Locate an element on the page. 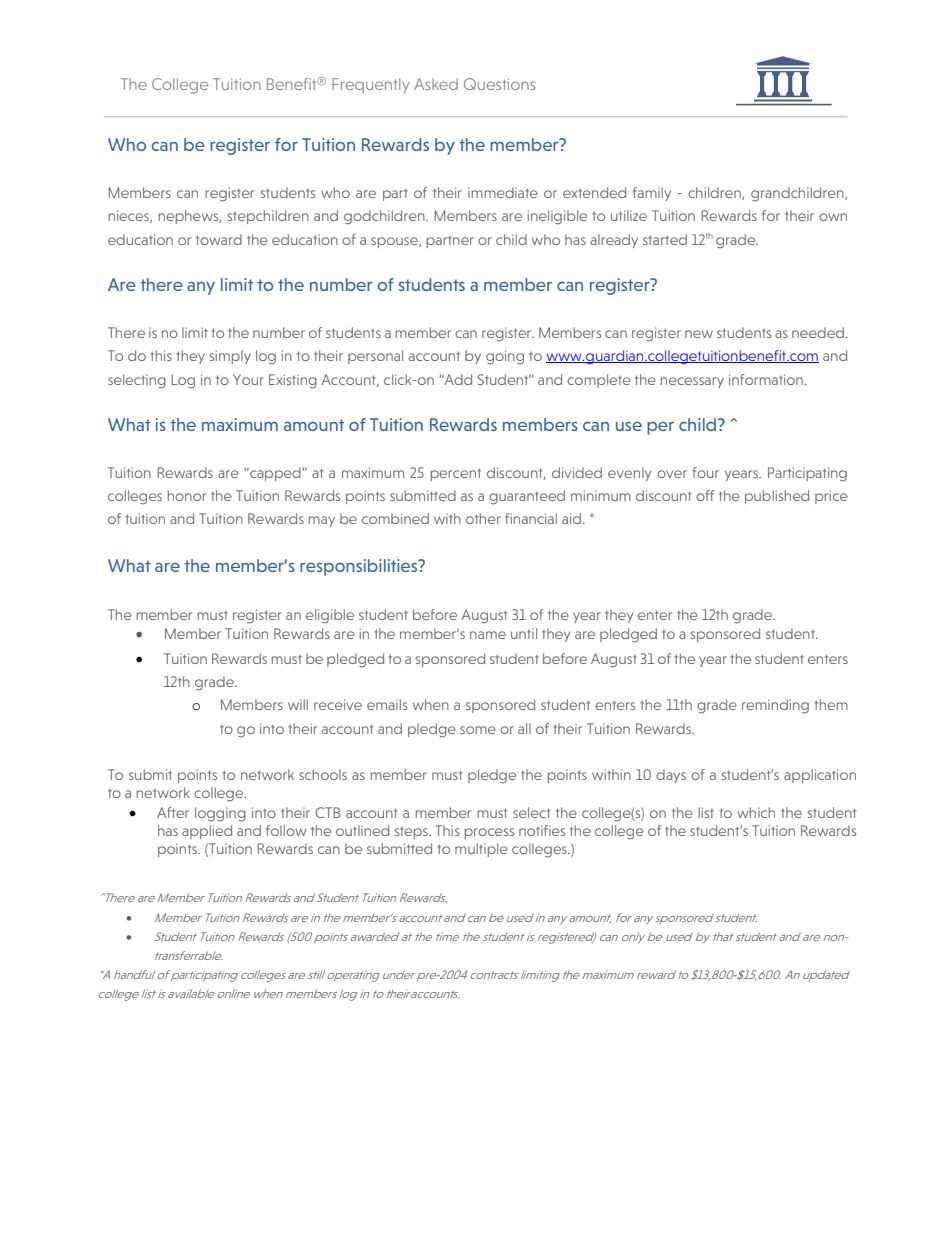 This document has height=1233, width=952. reminding is located at coordinates (775, 706).
